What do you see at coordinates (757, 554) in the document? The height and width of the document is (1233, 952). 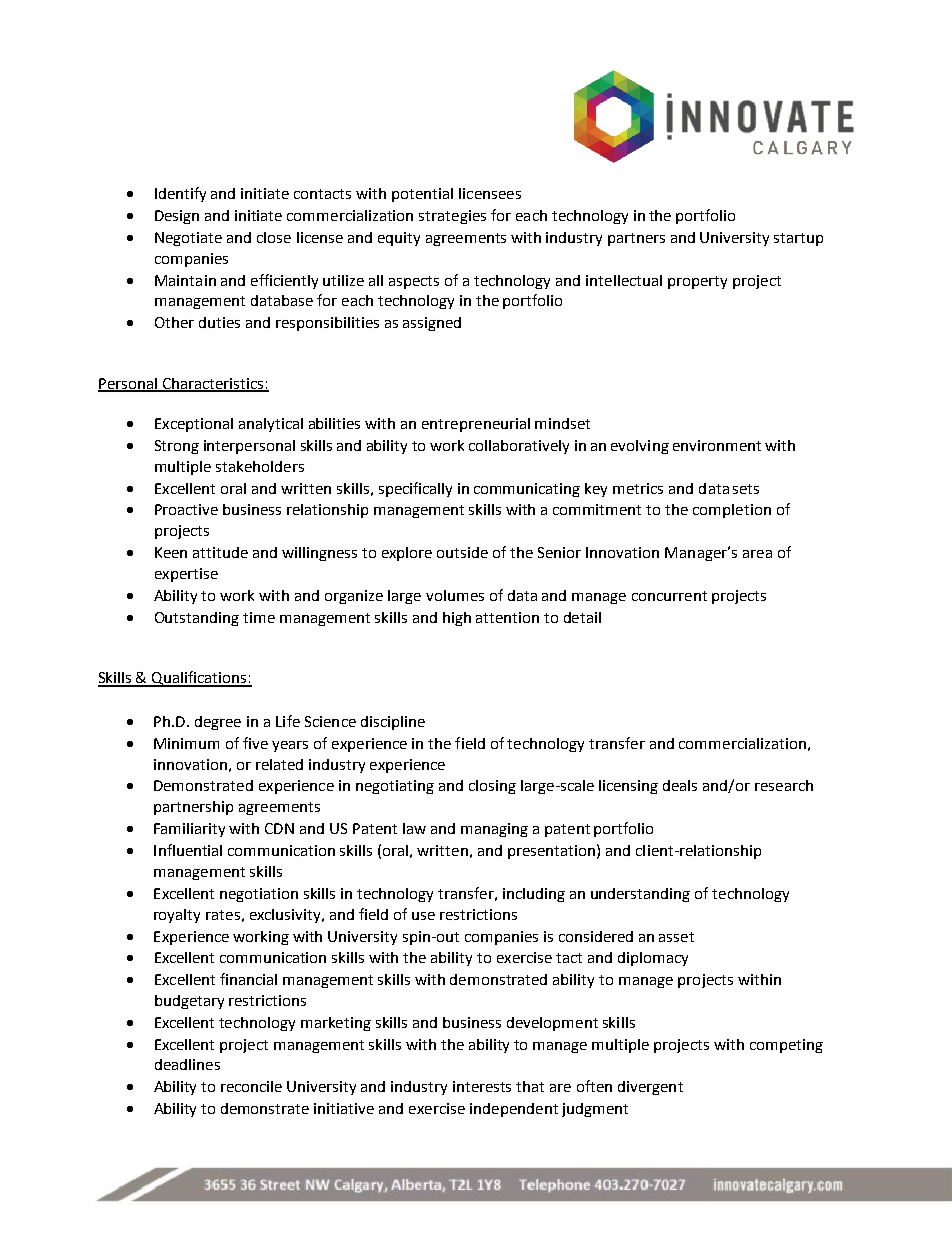 I see `area` at bounding box center [757, 554].
